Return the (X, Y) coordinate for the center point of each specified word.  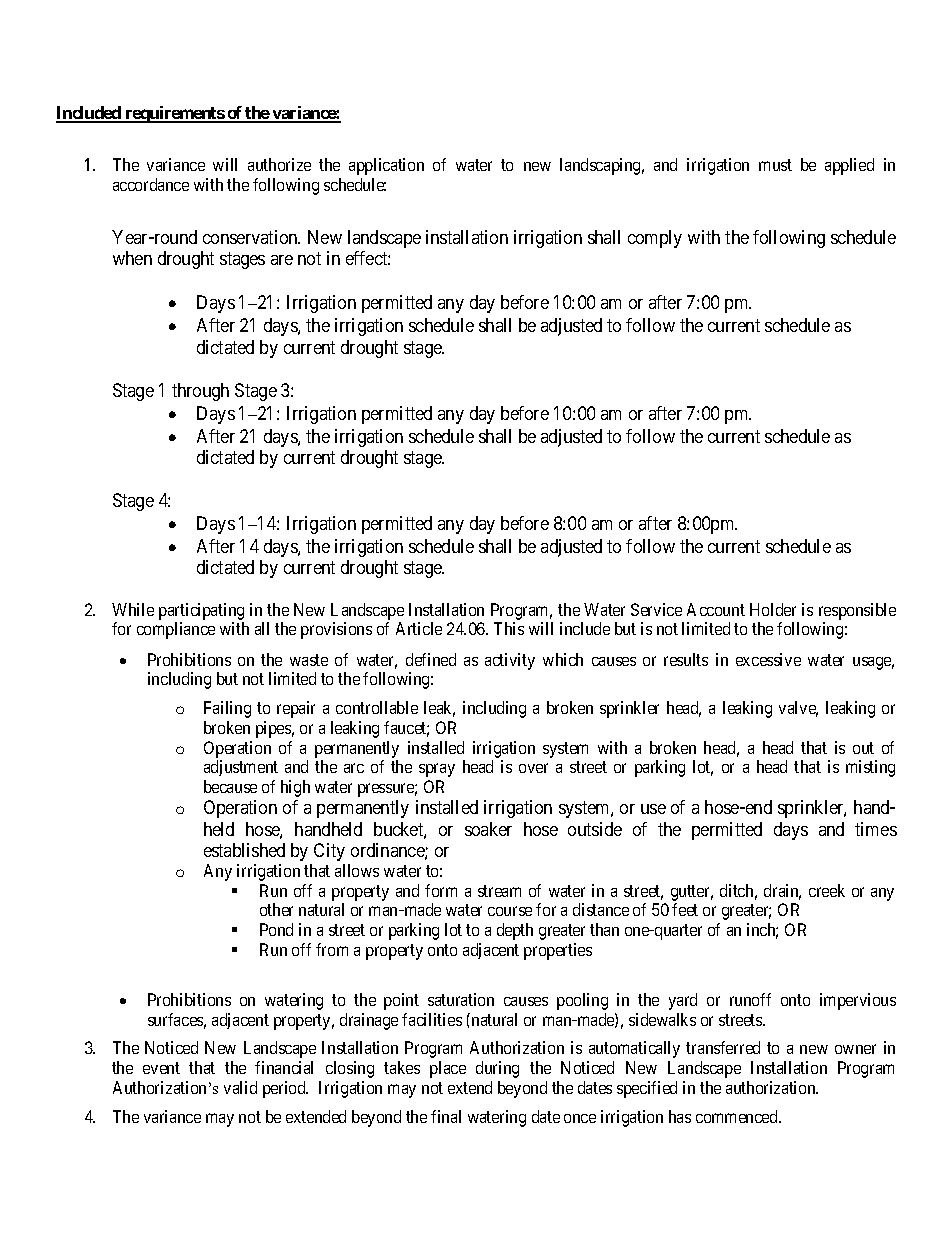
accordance (151, 184)
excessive (768, 659)
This (509, 628)
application (386, 166)
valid (240, 1087)
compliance (176, 630)
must (775, 165)
